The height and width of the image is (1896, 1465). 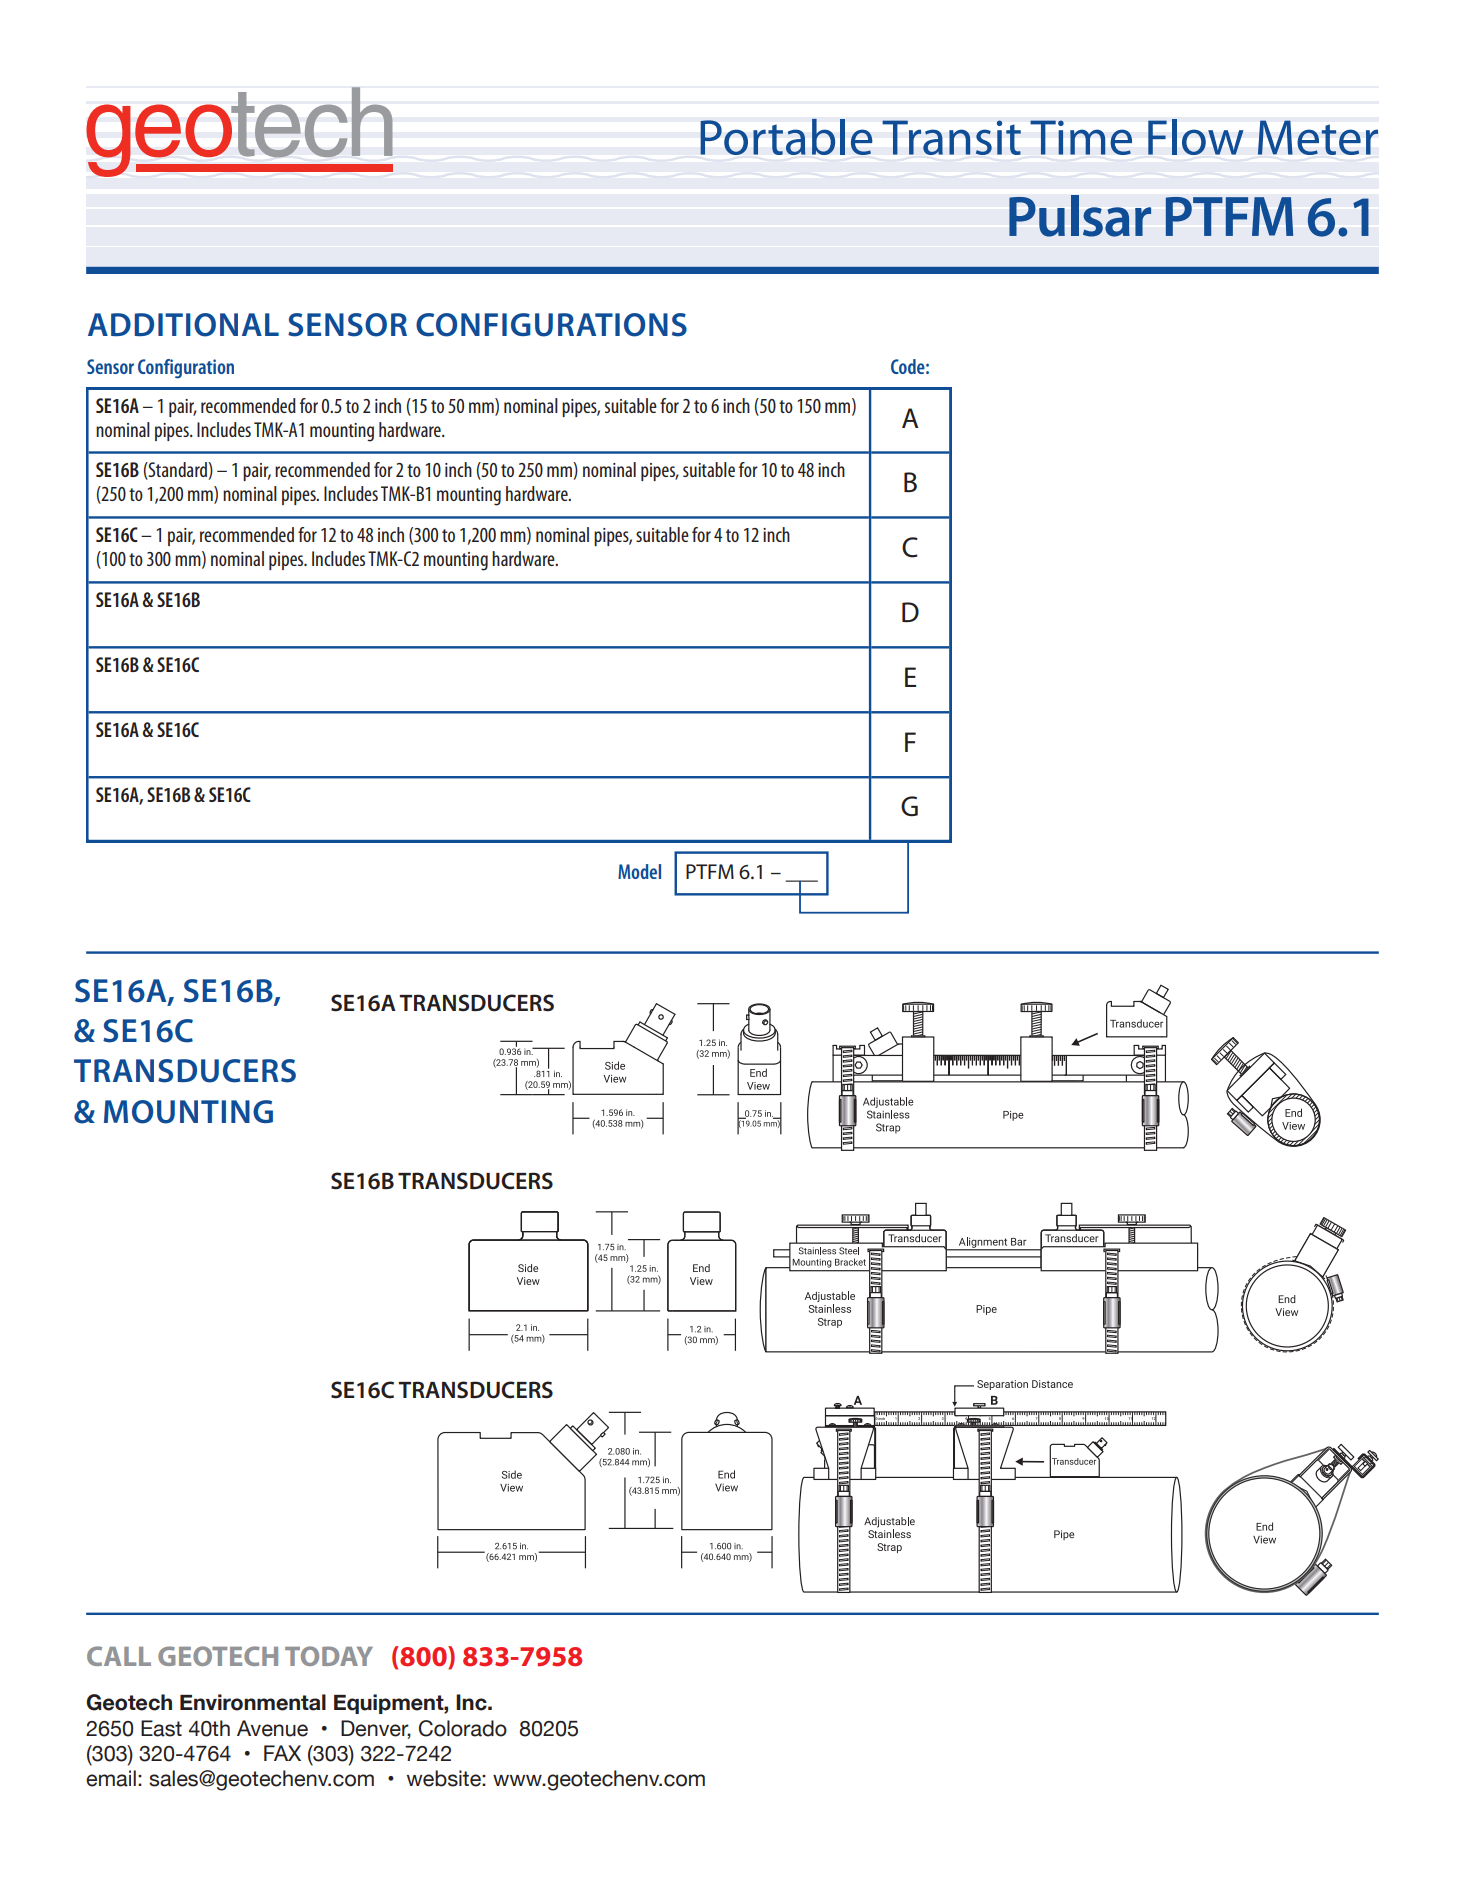 What do you see at coordinates (463, 1728) in the image?
I see `Colorado` at bounding box center [463, 1728].
